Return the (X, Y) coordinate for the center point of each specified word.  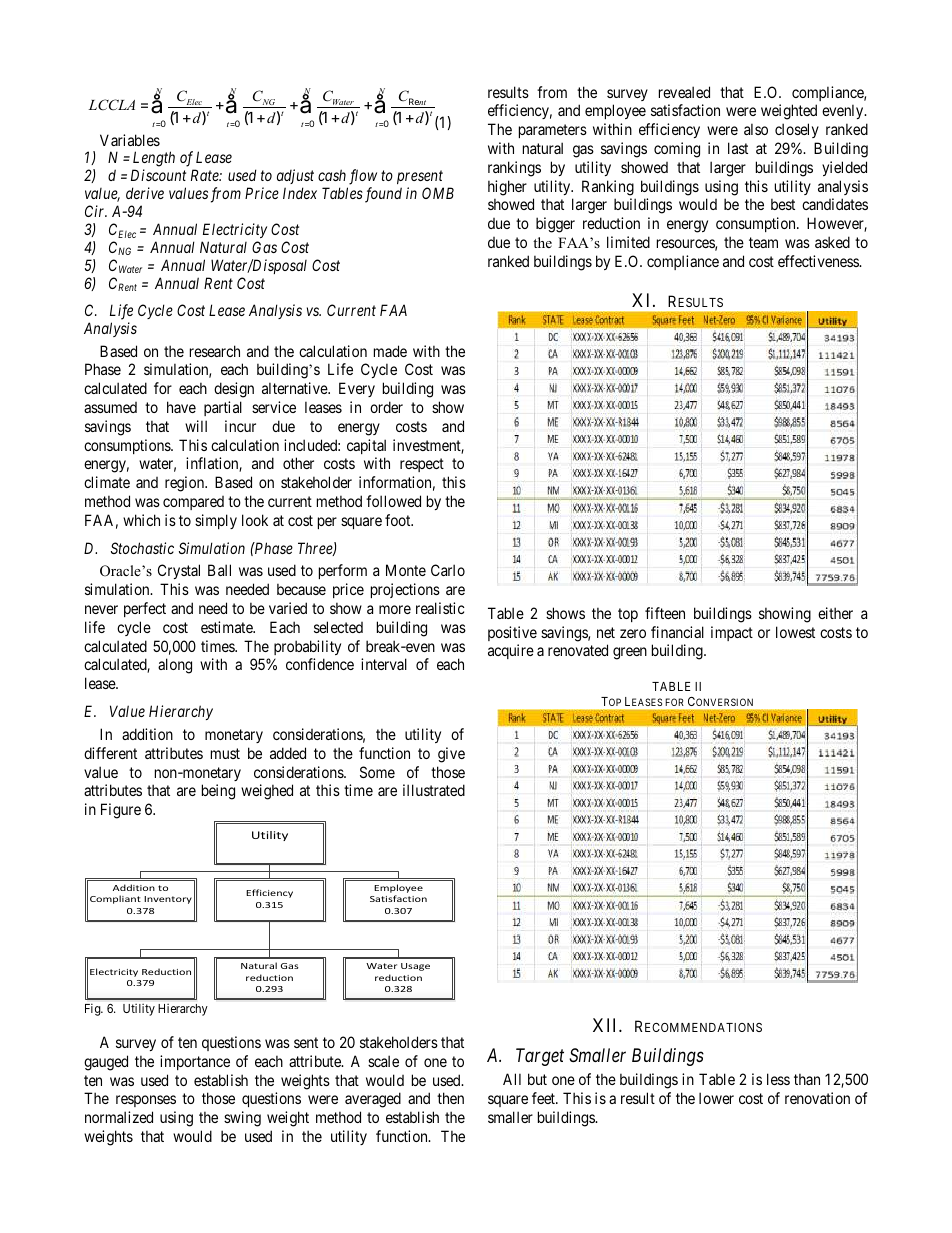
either (835, 613)
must (225, 753)
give (451, 755)
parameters (553, 131)
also (756, 129)
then (450, 1098)
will (196, 426)
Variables (130, 140)
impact (732, 633)
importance (195, 1062)
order (386, 407)
